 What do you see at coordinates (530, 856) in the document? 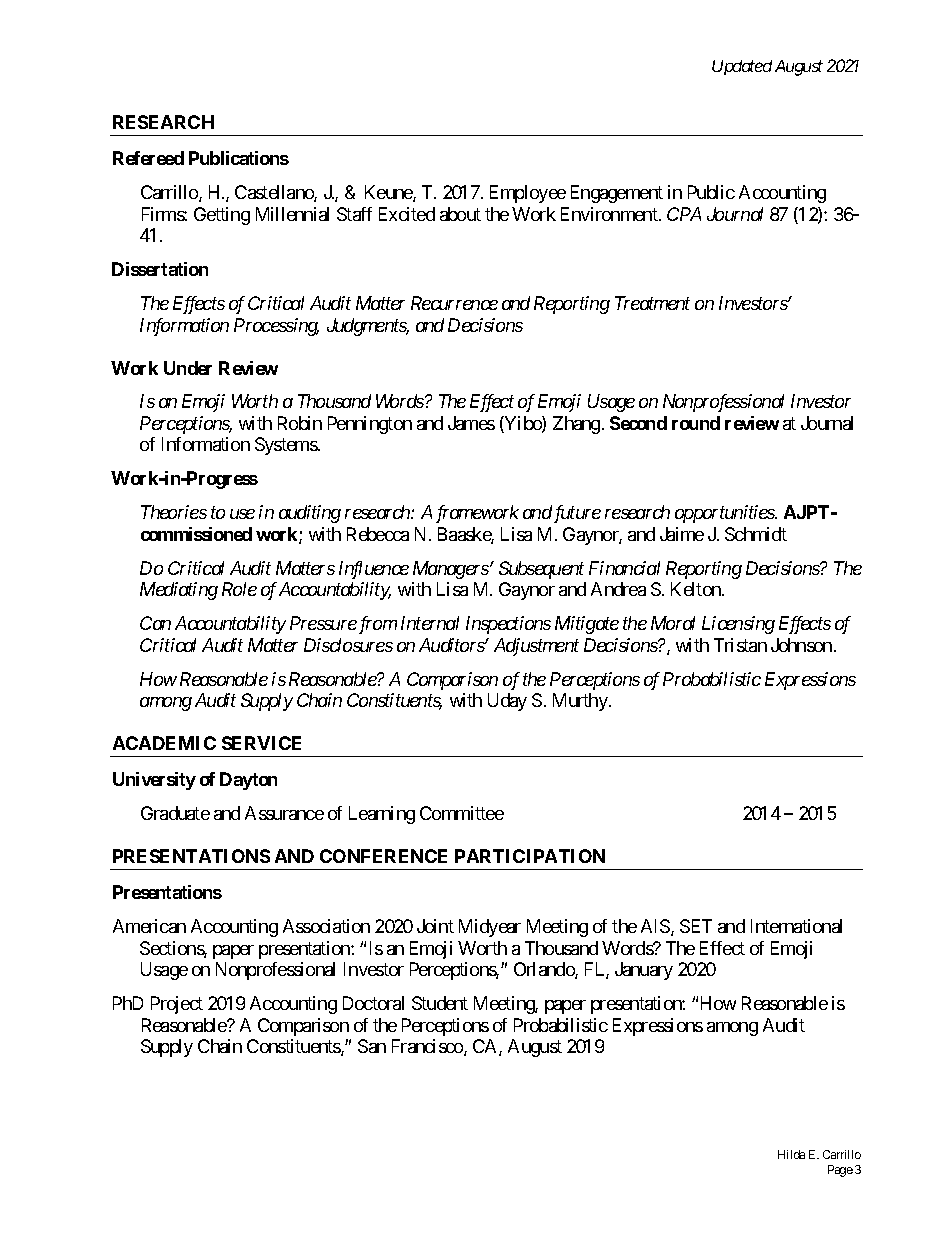
I see `PARTICIPATION` at bounding box center [530, 856].
